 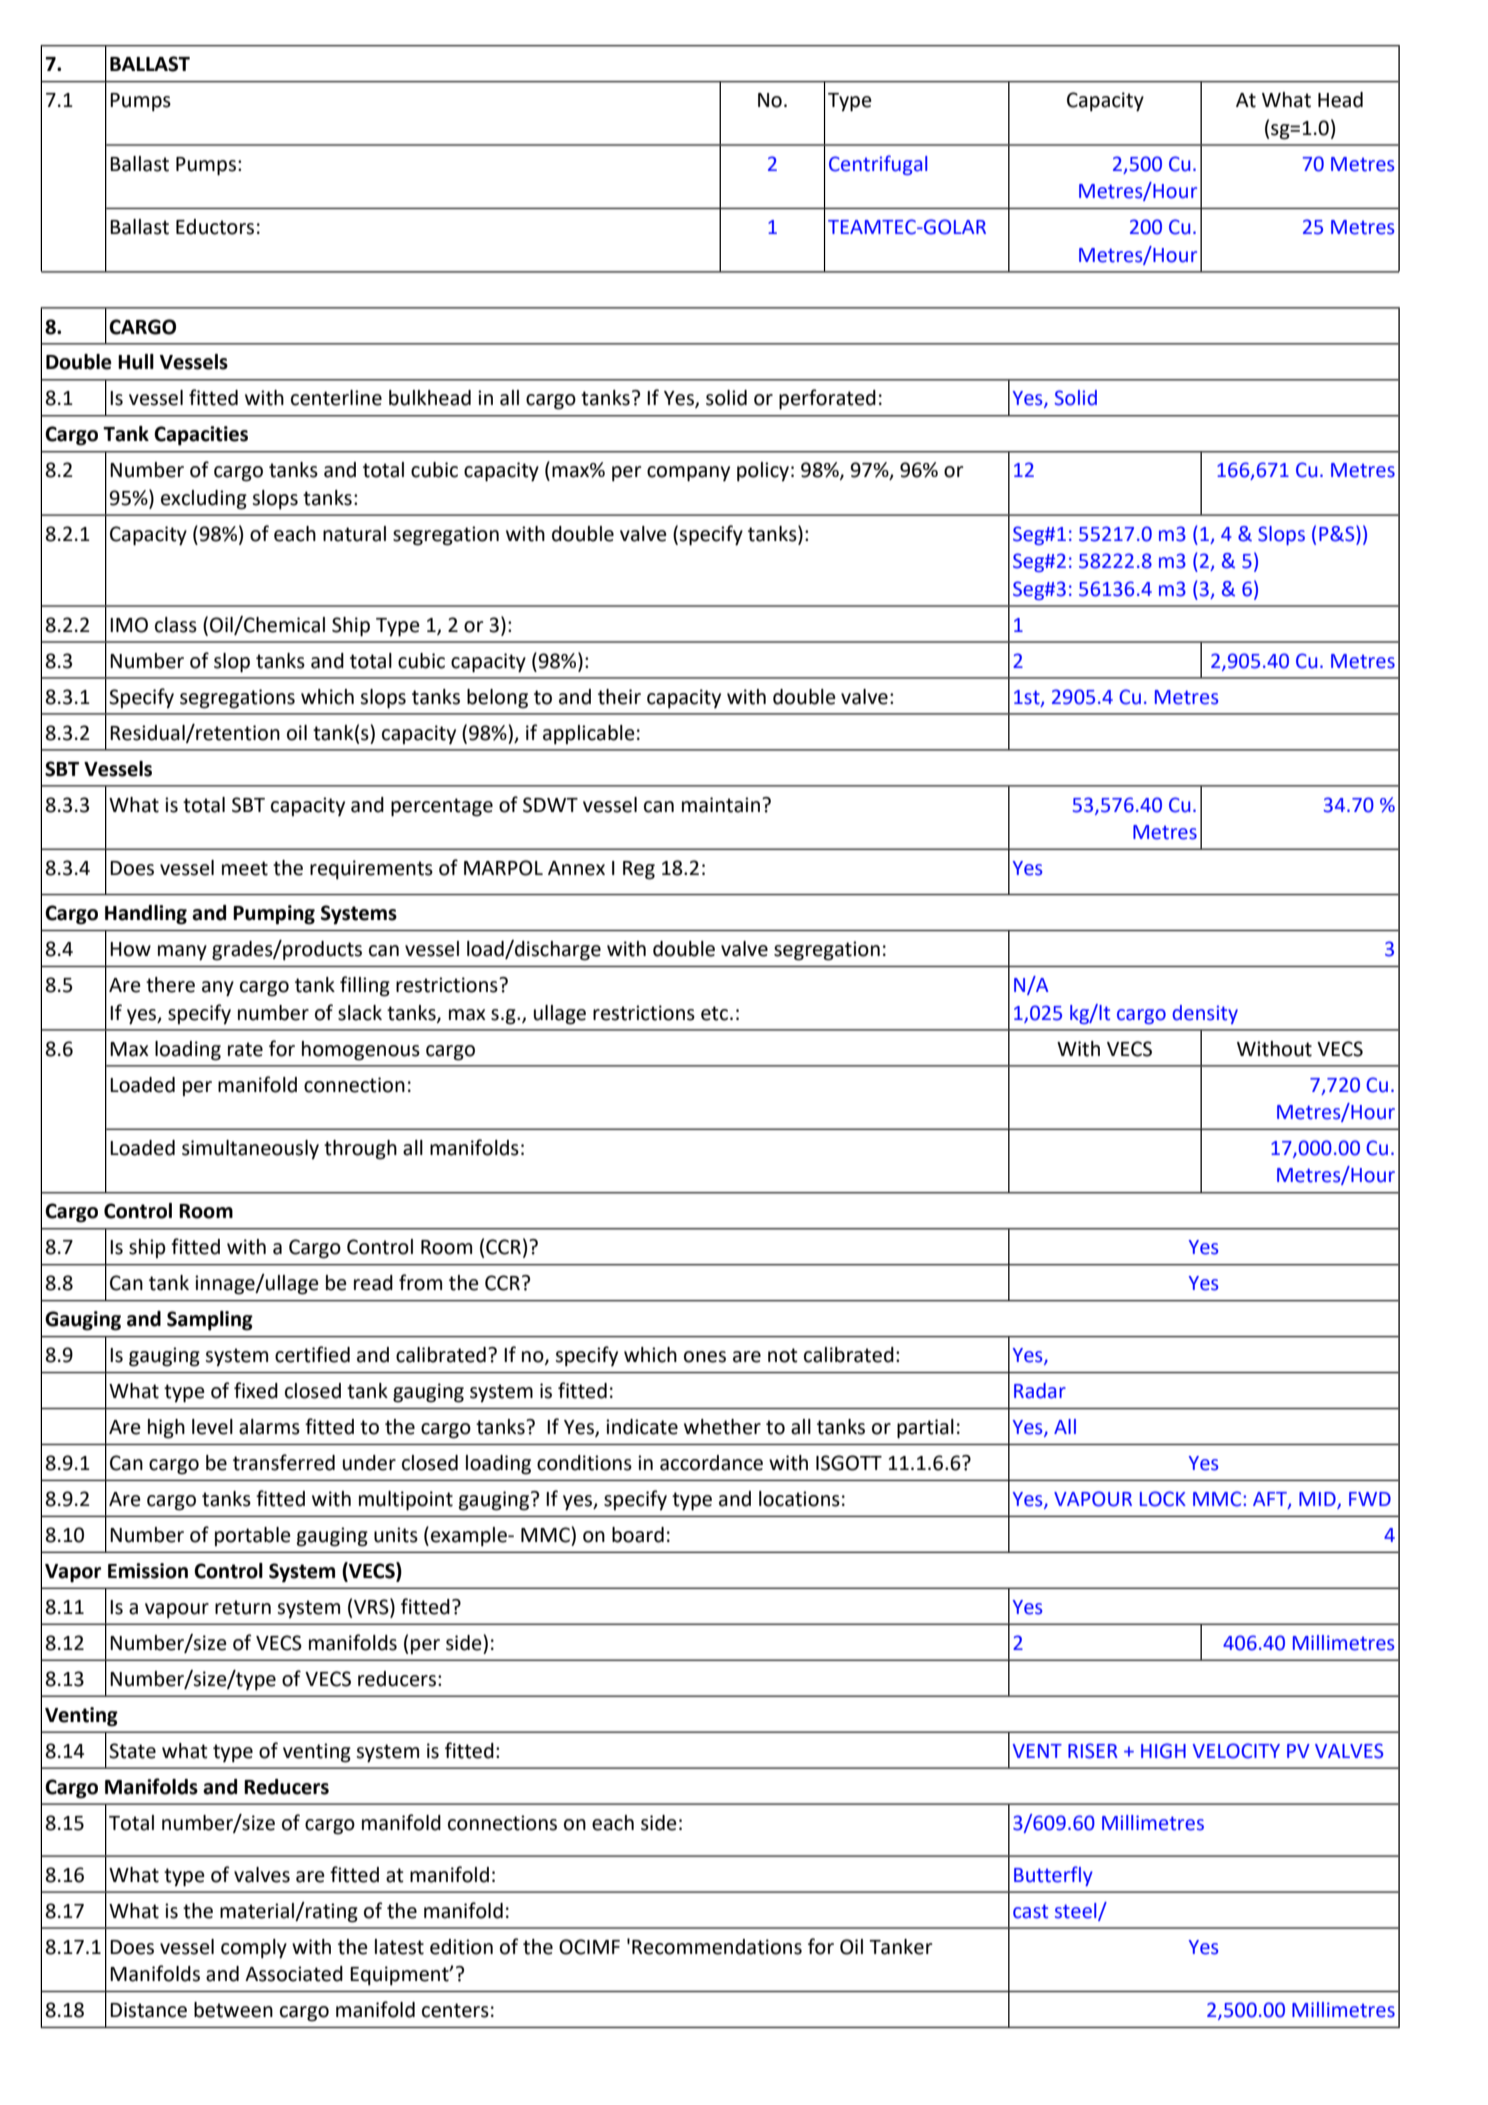 I want to click on Hull, so click(x=136, y=362).
